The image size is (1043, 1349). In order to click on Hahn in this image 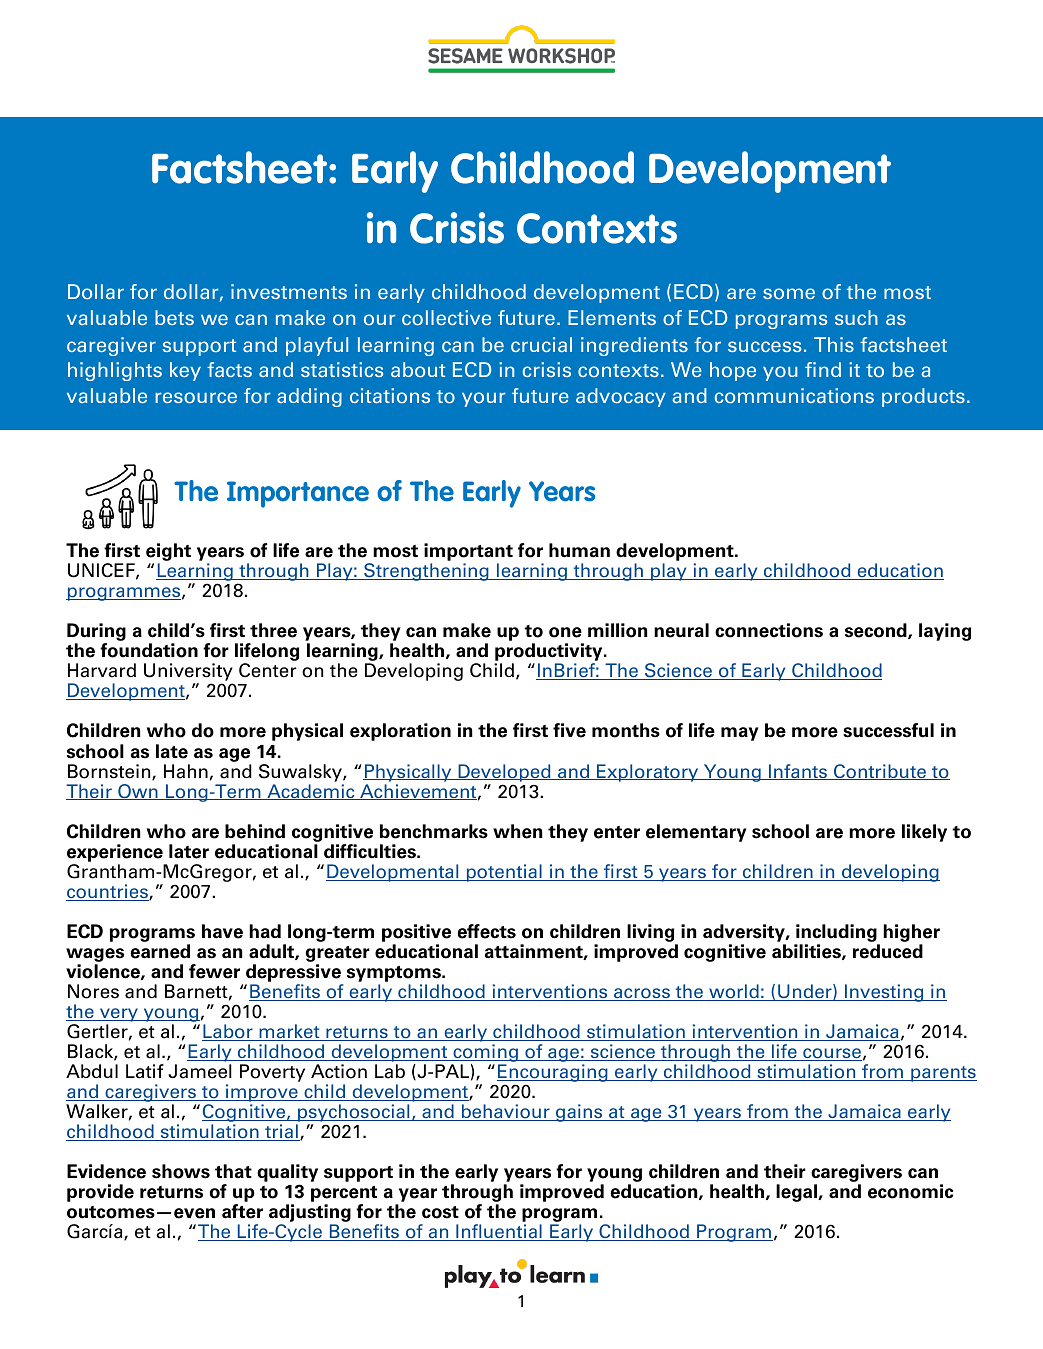, I will do `click(186, 771)`.
